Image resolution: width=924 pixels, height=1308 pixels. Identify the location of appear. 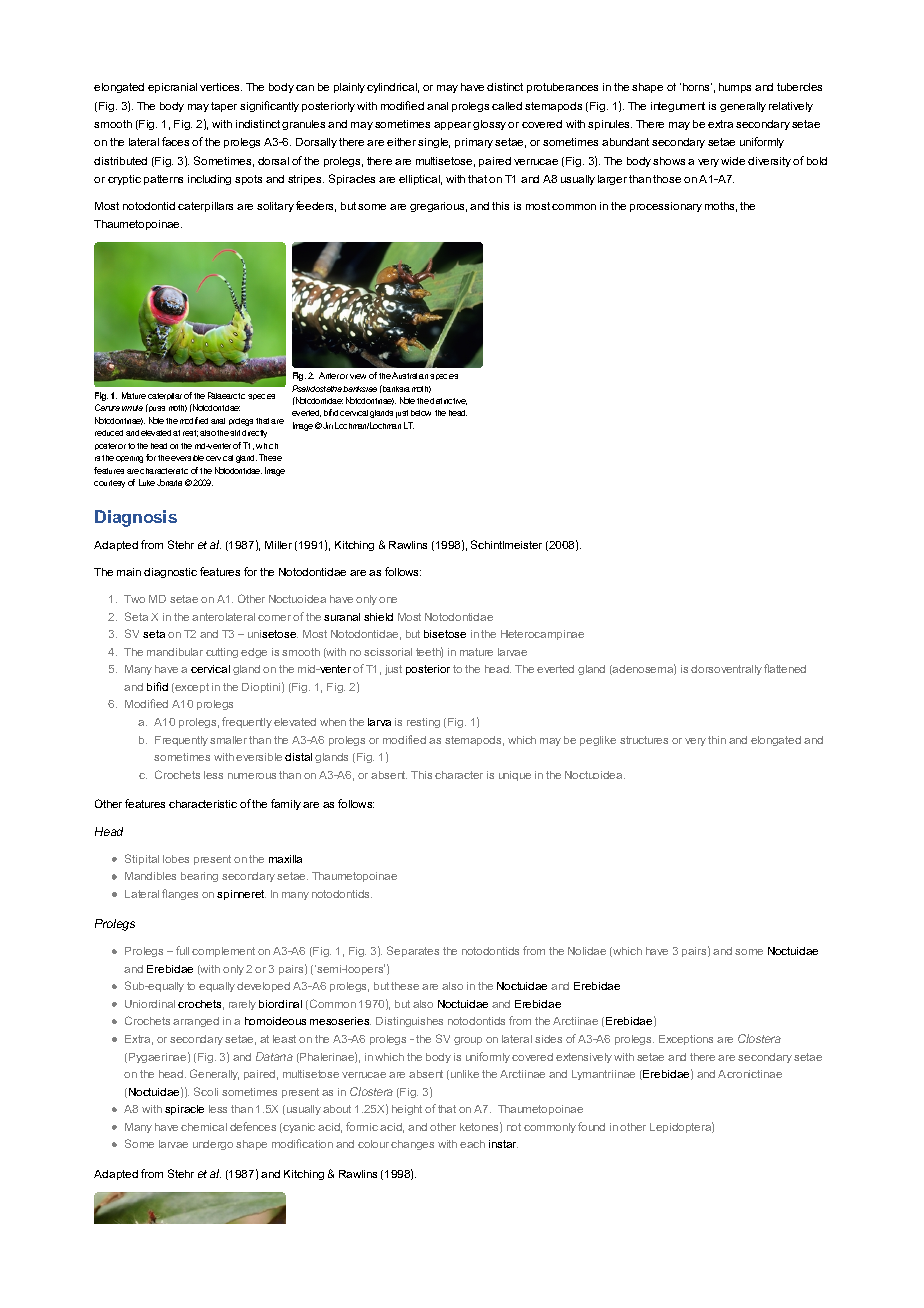
(452, 126).
